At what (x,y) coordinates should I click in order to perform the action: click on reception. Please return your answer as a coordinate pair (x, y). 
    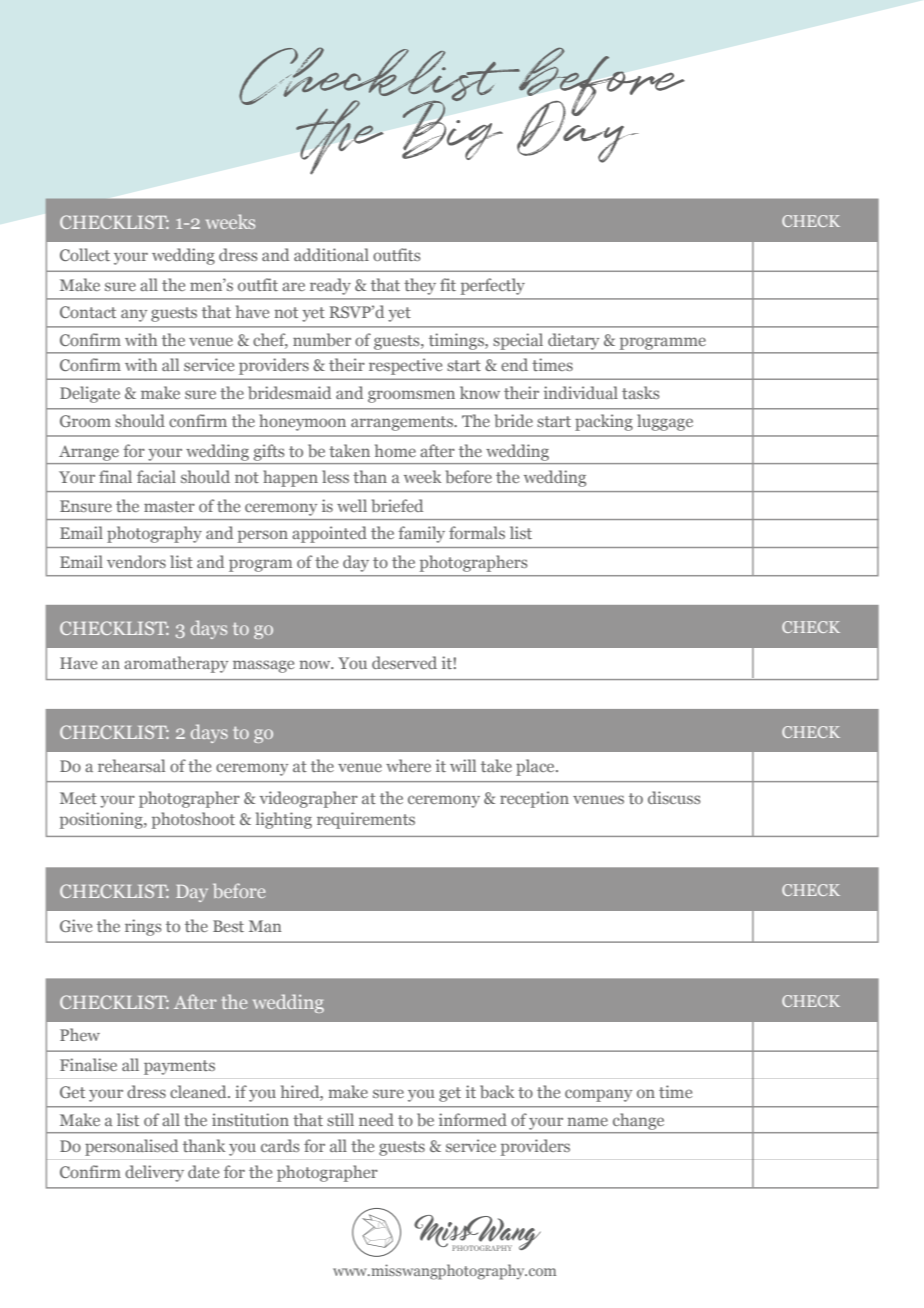
    Looking at the image, I should click on (534, 799).
